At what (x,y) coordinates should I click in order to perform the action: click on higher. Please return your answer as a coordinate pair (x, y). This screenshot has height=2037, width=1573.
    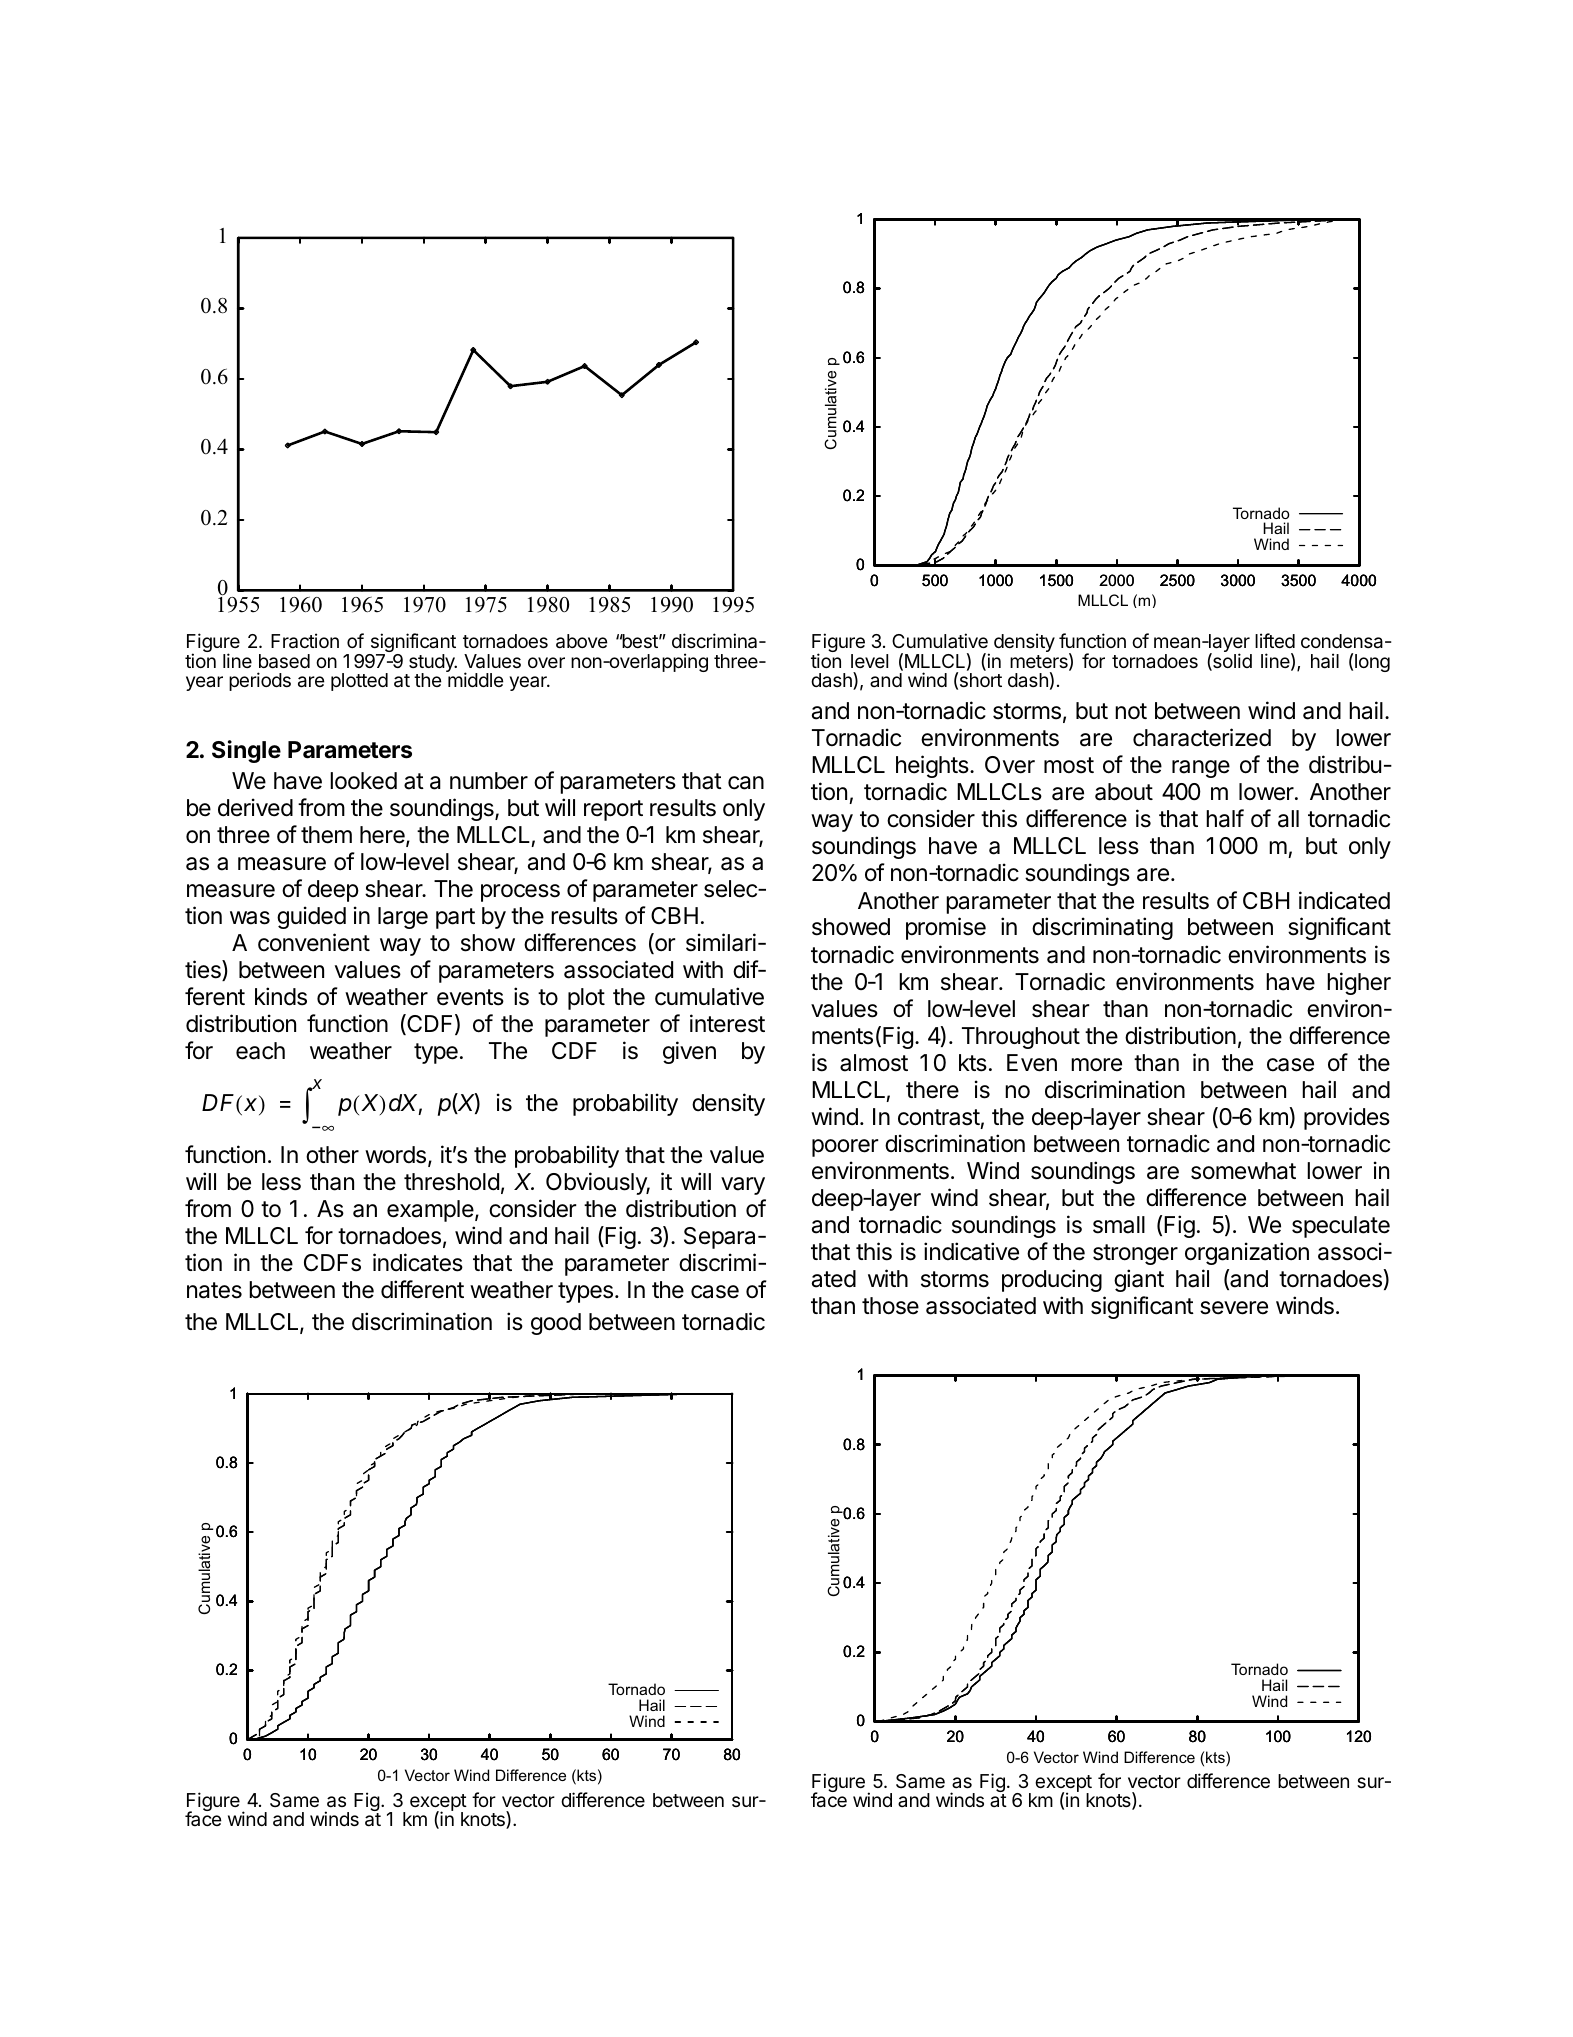
    Looking at the image, I should click on (1359, 983).
